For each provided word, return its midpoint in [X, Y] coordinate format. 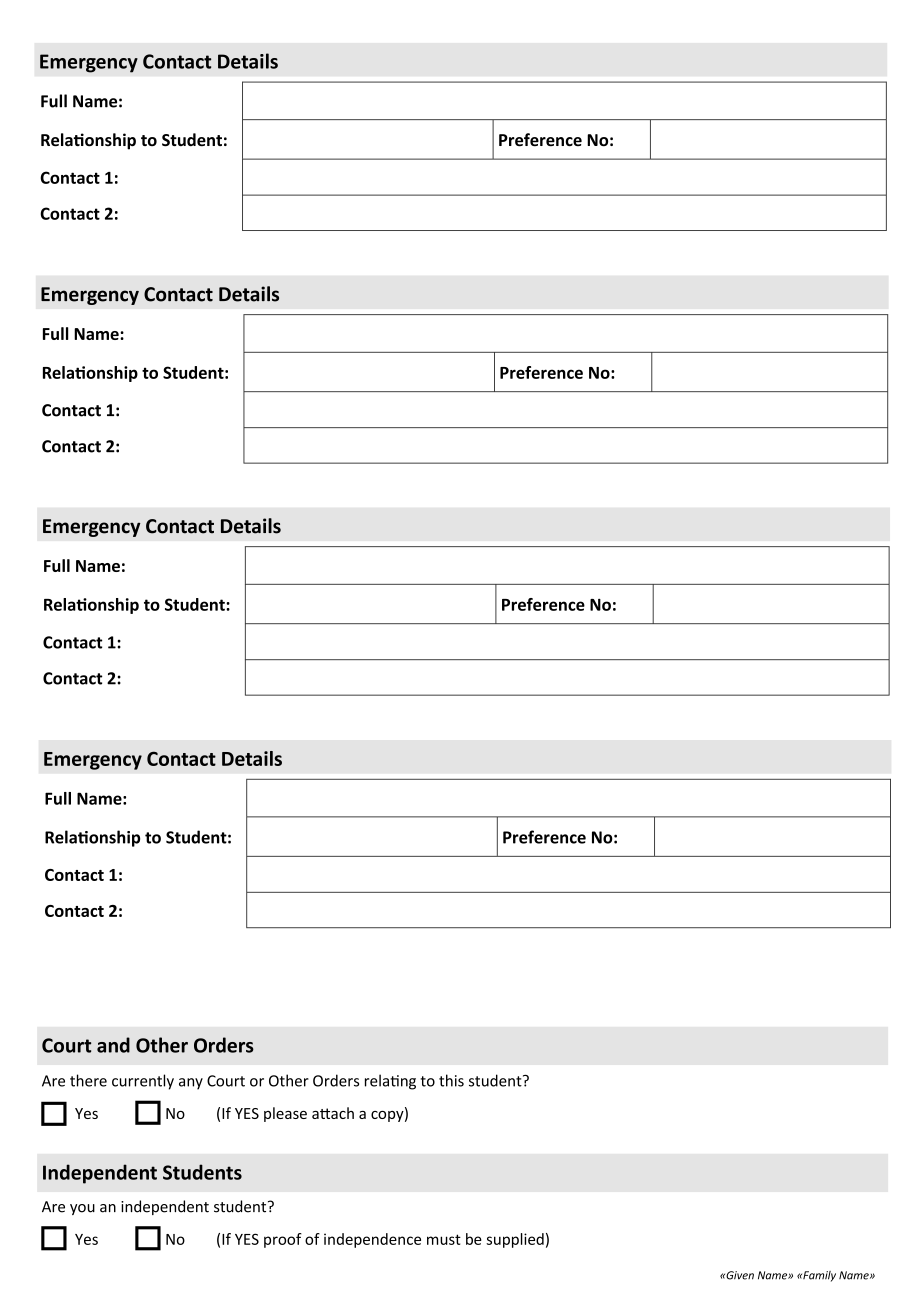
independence [372, 1240]
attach [333, 1113]
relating [390, 1082]
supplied [515, 1240]
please [285, 1114]
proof [283, 1240]
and [113, 1045]
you [82, 1209]
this [451, 1080]
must [444, 1239]
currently [143, 1082]
